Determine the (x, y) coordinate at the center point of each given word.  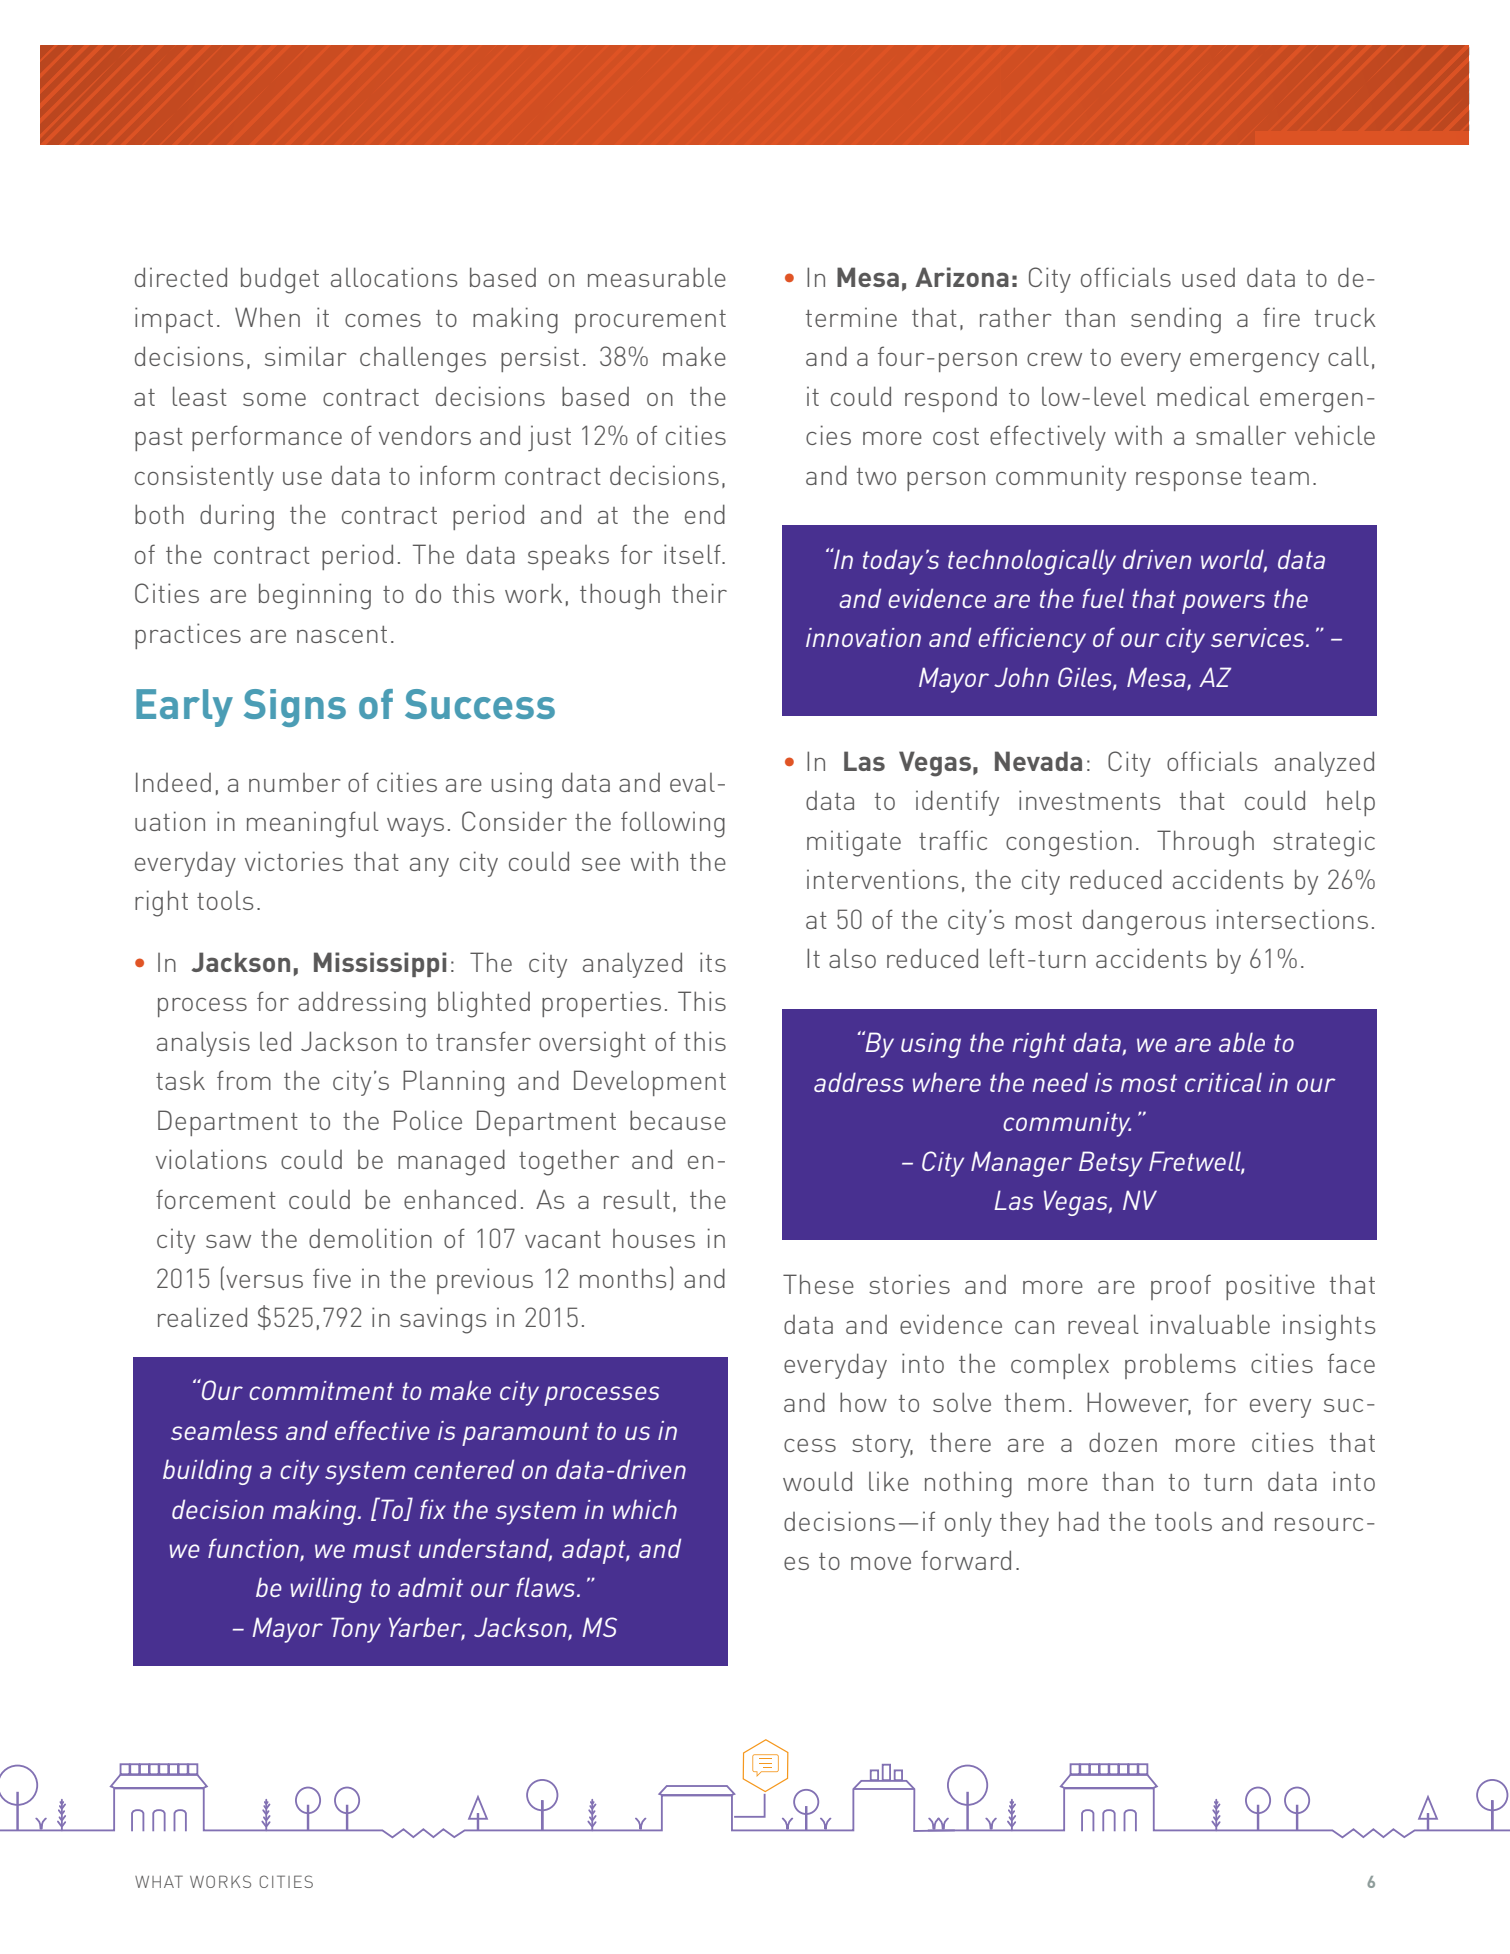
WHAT (159, 1881)
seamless (224, 1430)
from (244, 1080)
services (1259, 637)
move (881, 1563)
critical (1223, 1082)
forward (966, 1560)
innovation (863, 637)
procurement (650, 321)
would (817, 1481)
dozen (1123, 1442)
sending (1176, 320)
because (678, 1120)
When (267, 317)
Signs (295, 708)
